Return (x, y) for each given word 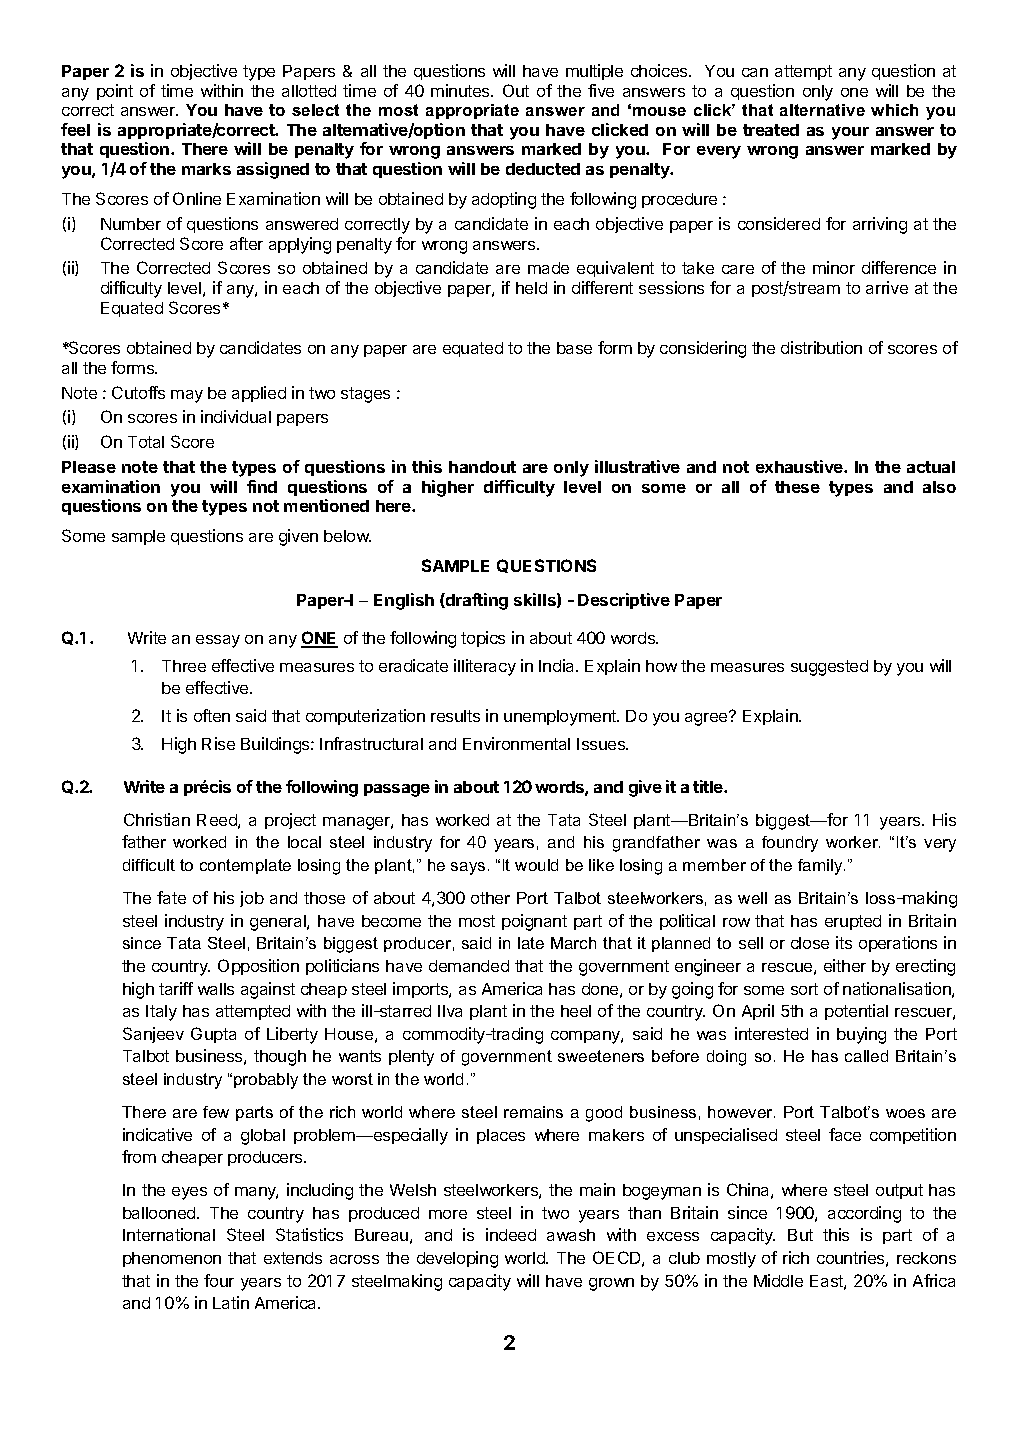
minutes (461, 90)
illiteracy (485, 667)
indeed (511, 1234)
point (115, 92)
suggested (829, 668)
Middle (778, 1280)
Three (184, 666)
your (850, 133)
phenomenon (172, 1259)
